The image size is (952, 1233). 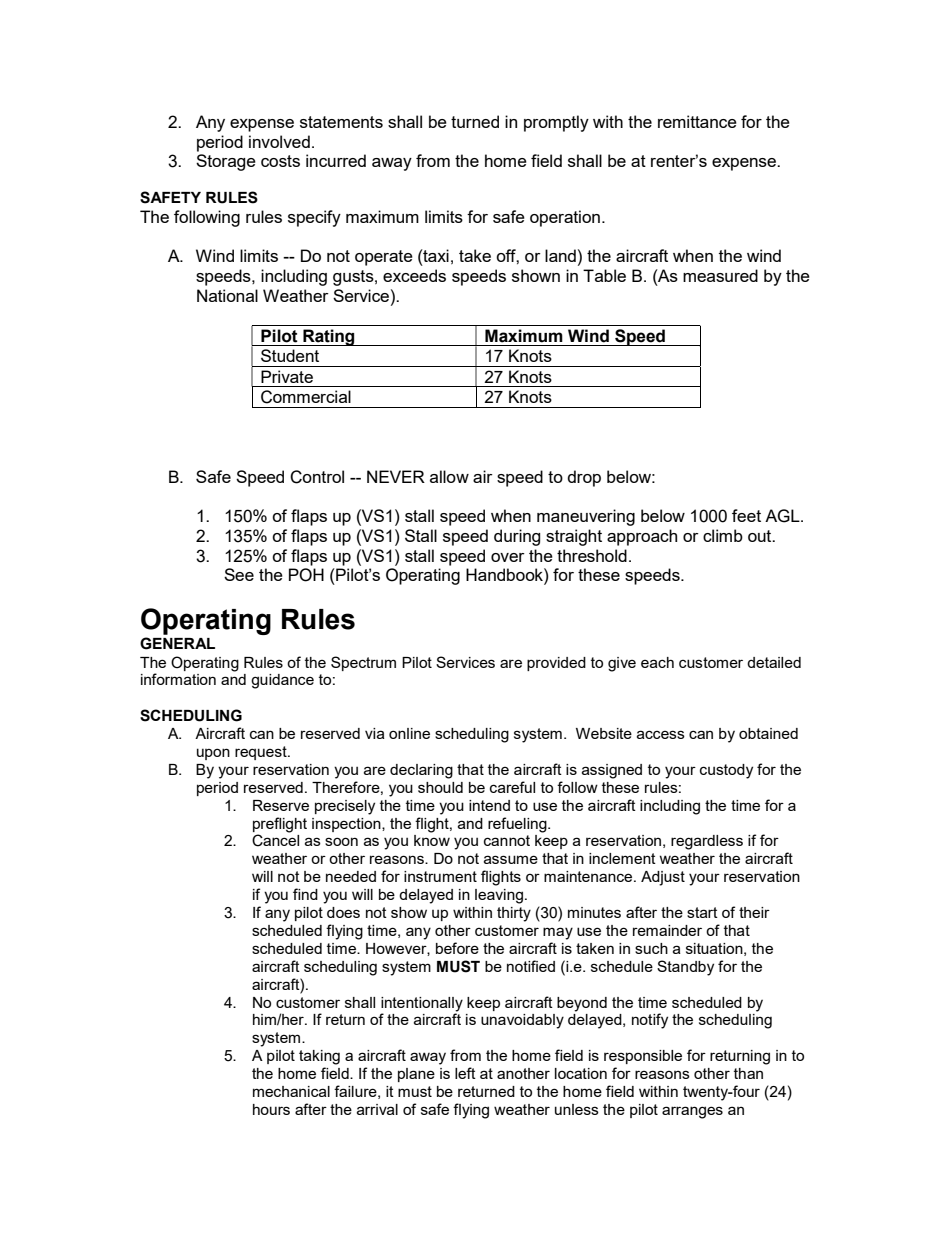 What do you see at coordinates (271, 1109) in the screenshot?
I see `hours` at bounding box center [271, 1109].
